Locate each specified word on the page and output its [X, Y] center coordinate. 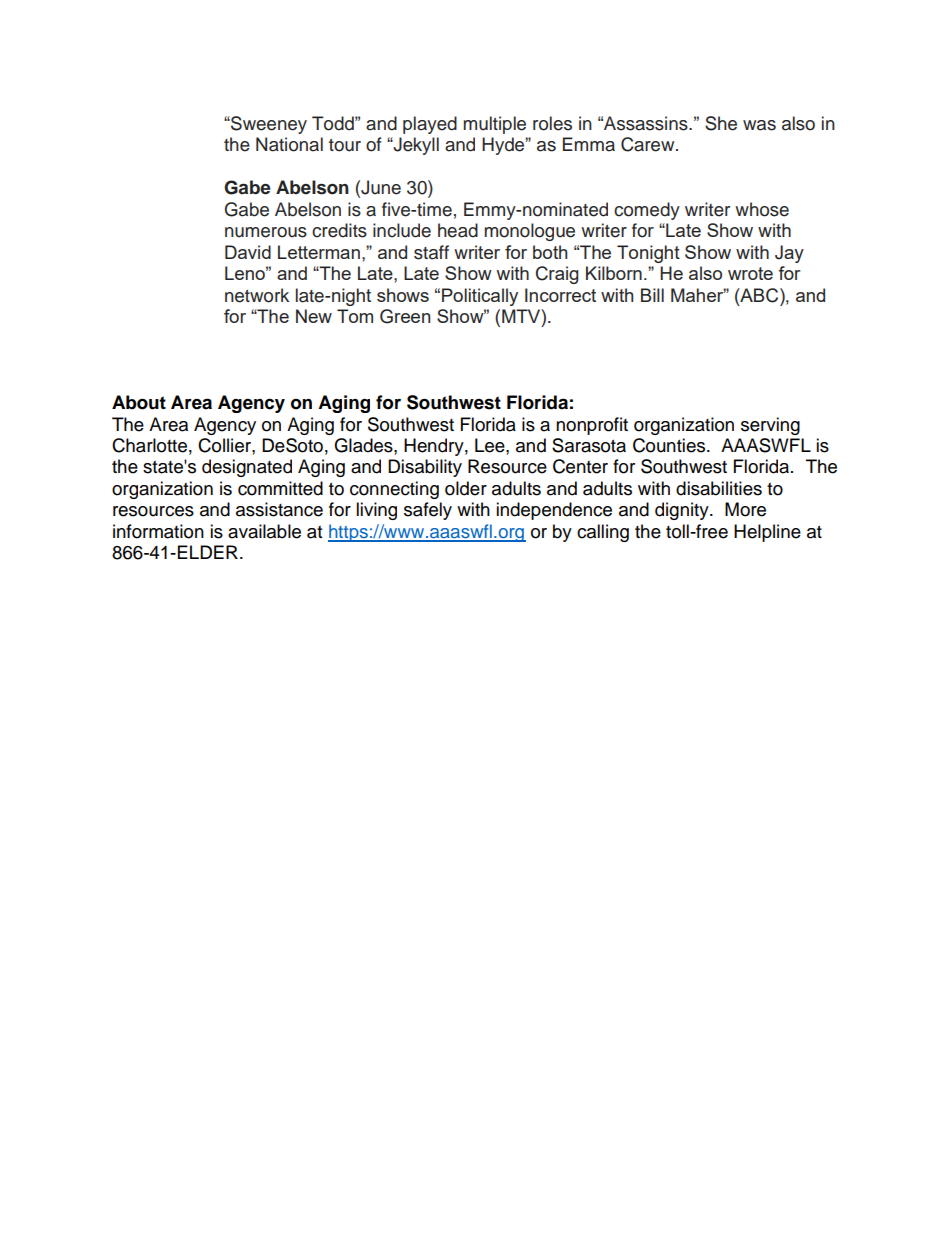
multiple [494, 125]
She [721, 123]
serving [770, 426]
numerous [266, 232]
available [264, 531]
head [458, 230]
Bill [652, 295]
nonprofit [592, 426]
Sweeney [268, 125]
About [139, 402]
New [314, 316]
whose [762, 209]
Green [405, 316]
